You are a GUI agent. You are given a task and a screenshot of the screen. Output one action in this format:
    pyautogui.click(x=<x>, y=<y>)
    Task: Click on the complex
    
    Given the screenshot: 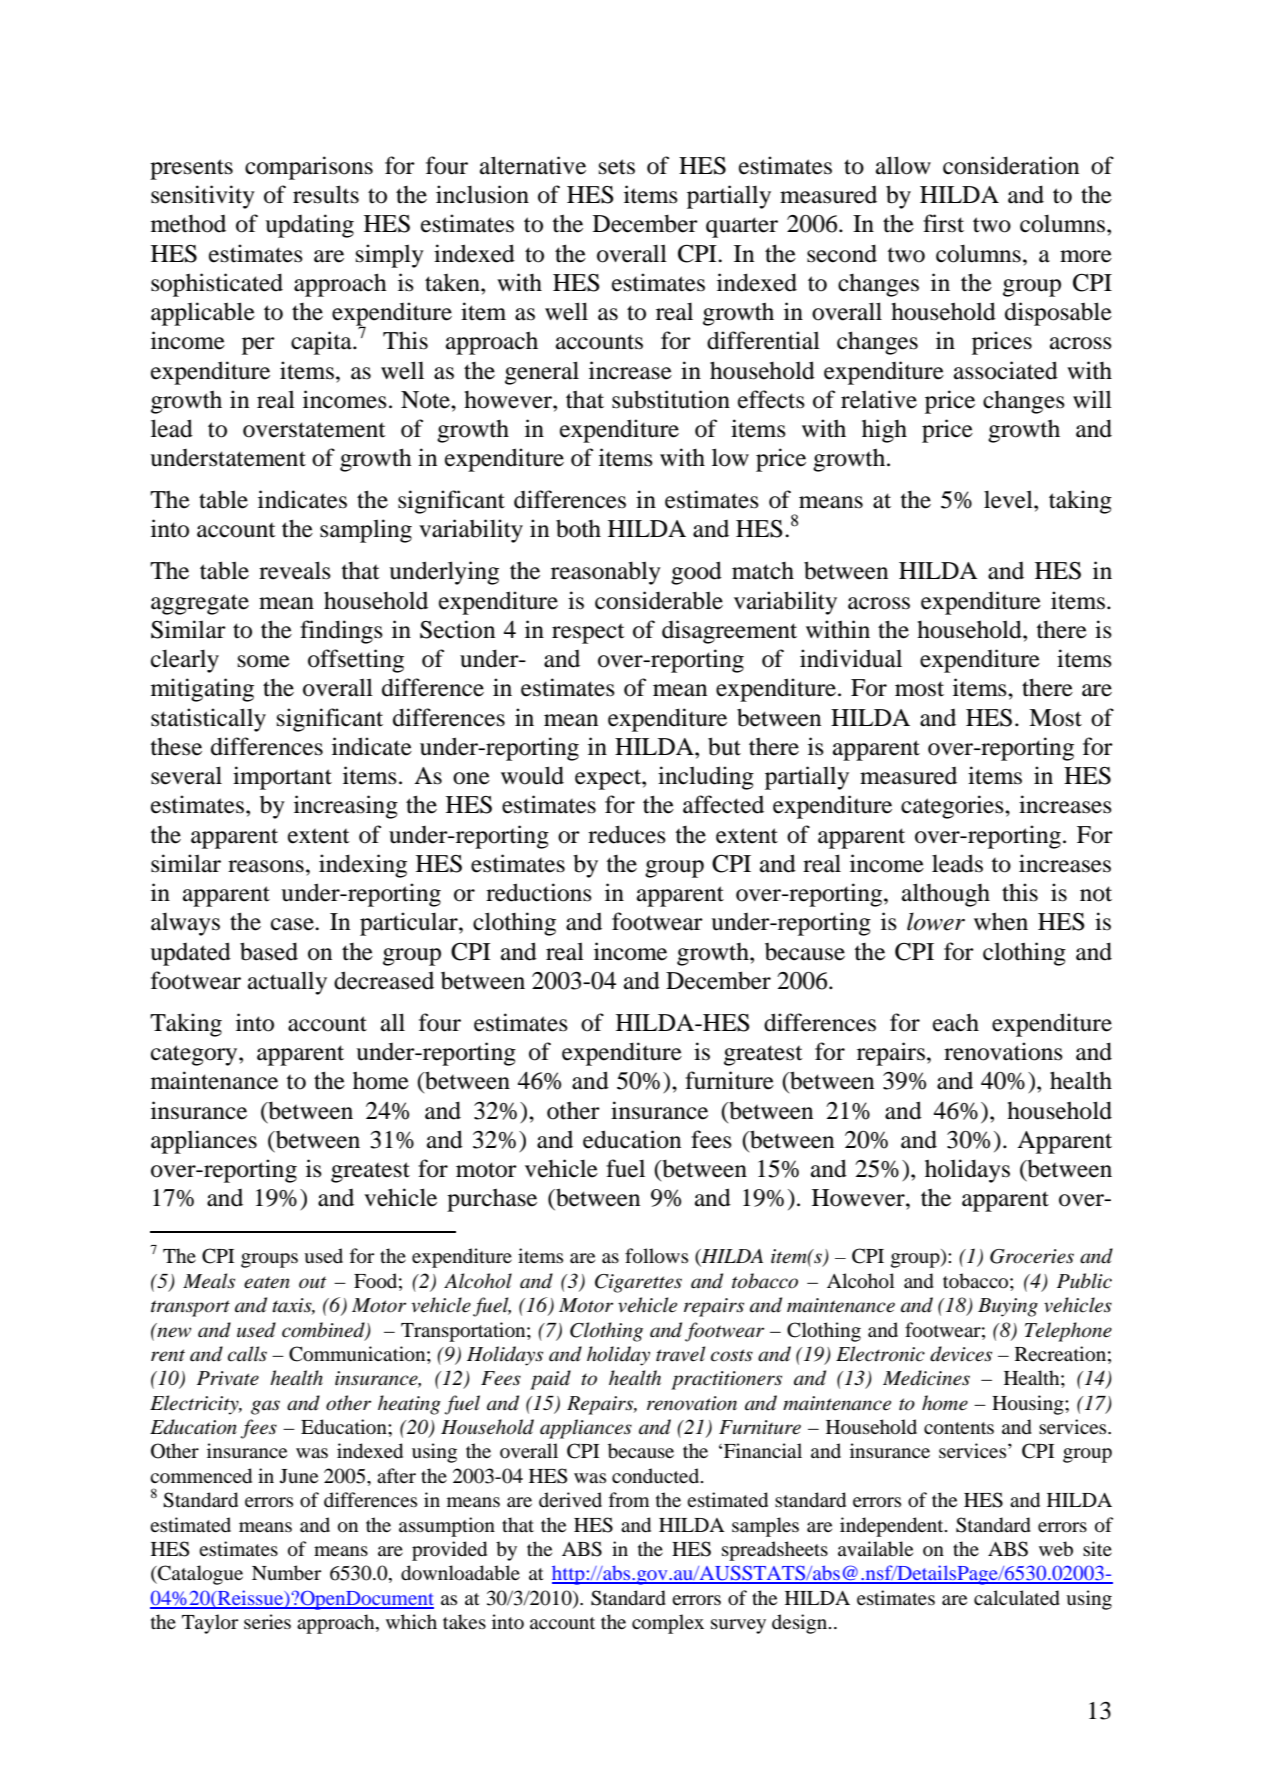 What is the action you would take?
    pyautogui.click(x=668, y=1624)
